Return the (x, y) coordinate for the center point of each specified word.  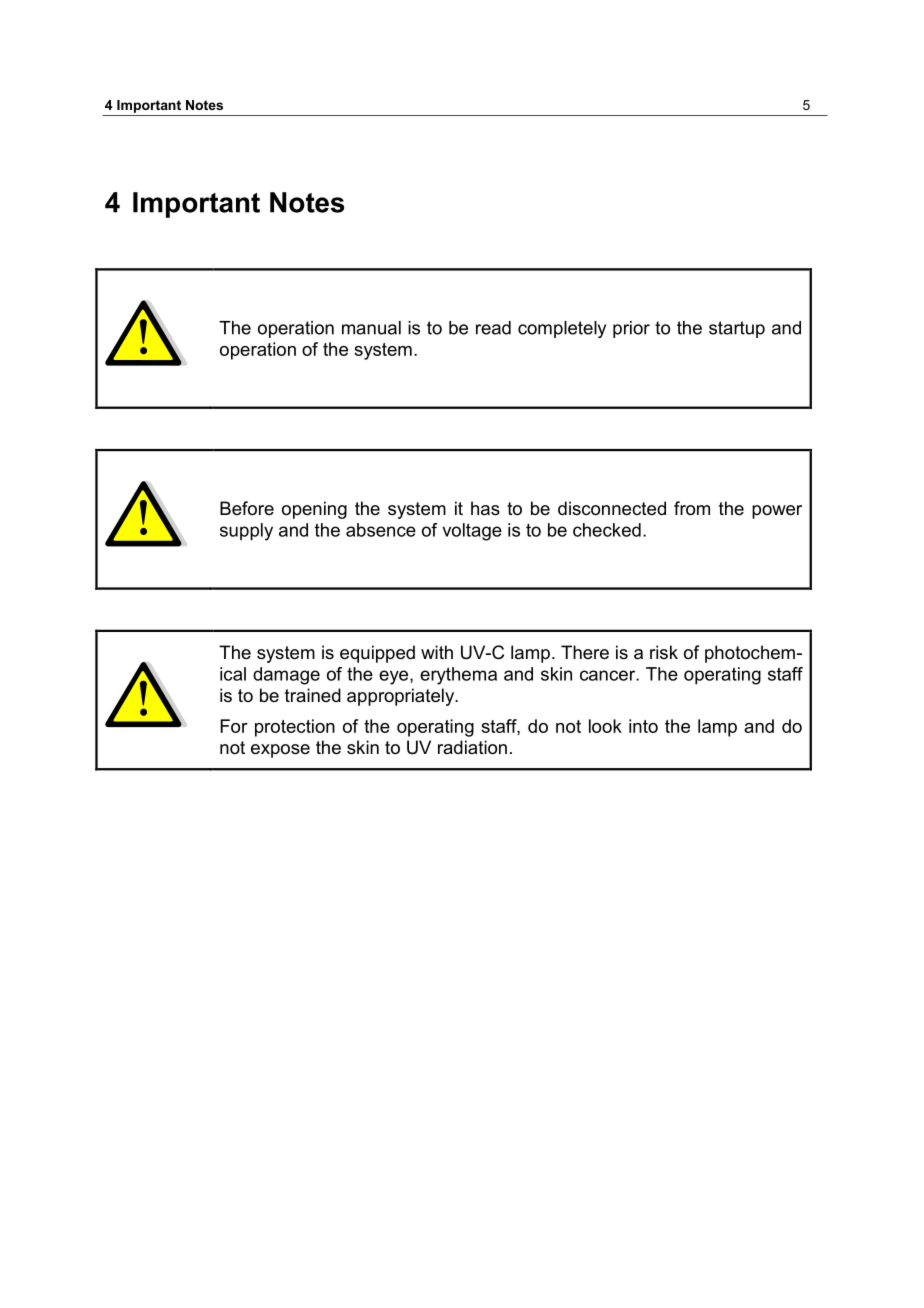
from (692, 508)
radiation (472, 747)
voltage (472, 532)
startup (737, 329)
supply (246, 532)
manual (371, 328)
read (493, 328)
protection (295, 728)
